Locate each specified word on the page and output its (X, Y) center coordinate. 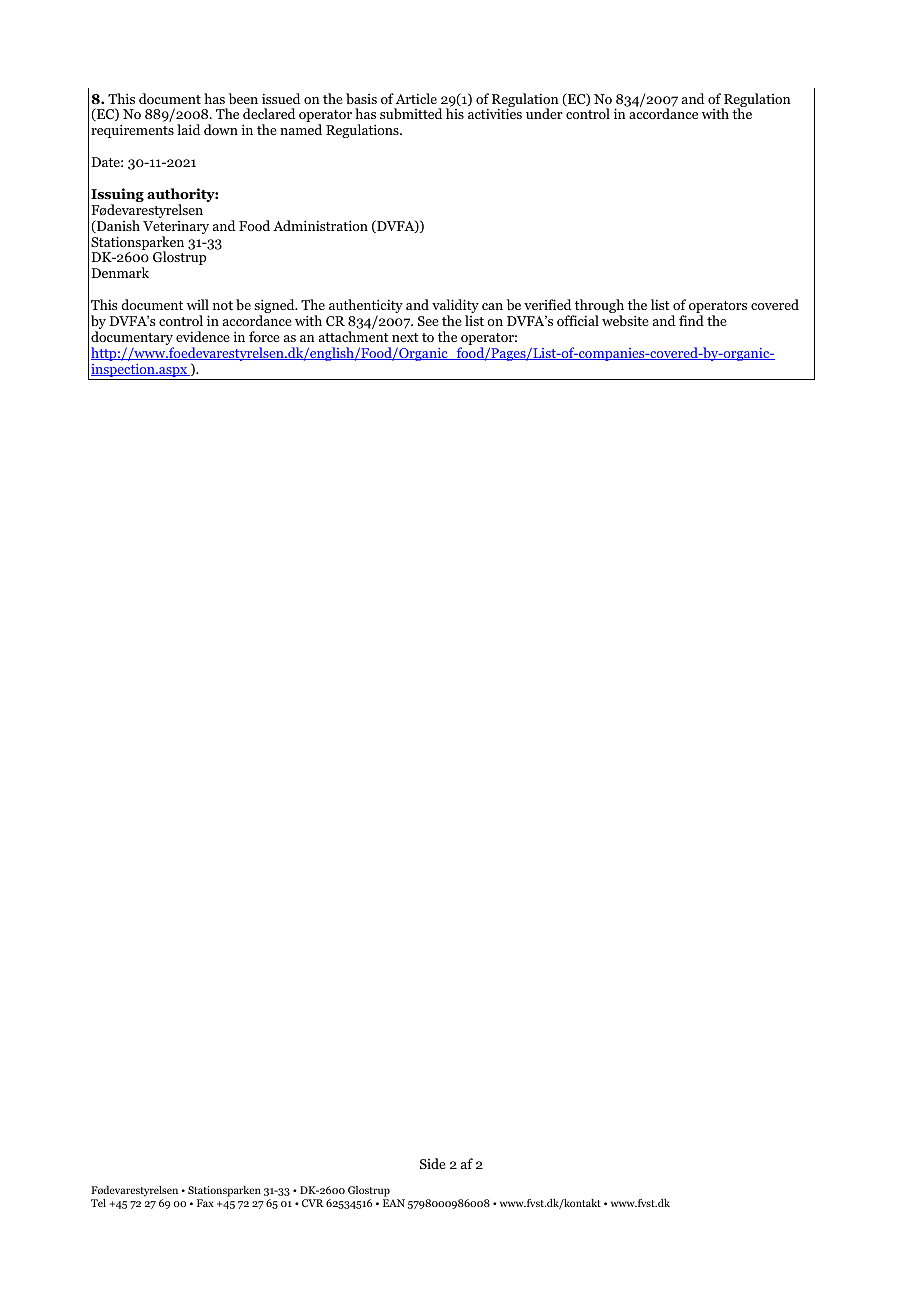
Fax (205, 1203)
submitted (411, 113)
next (405, 337)
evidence (203, 336)
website (625, 320)
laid (188, 129)
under (544, 113)
